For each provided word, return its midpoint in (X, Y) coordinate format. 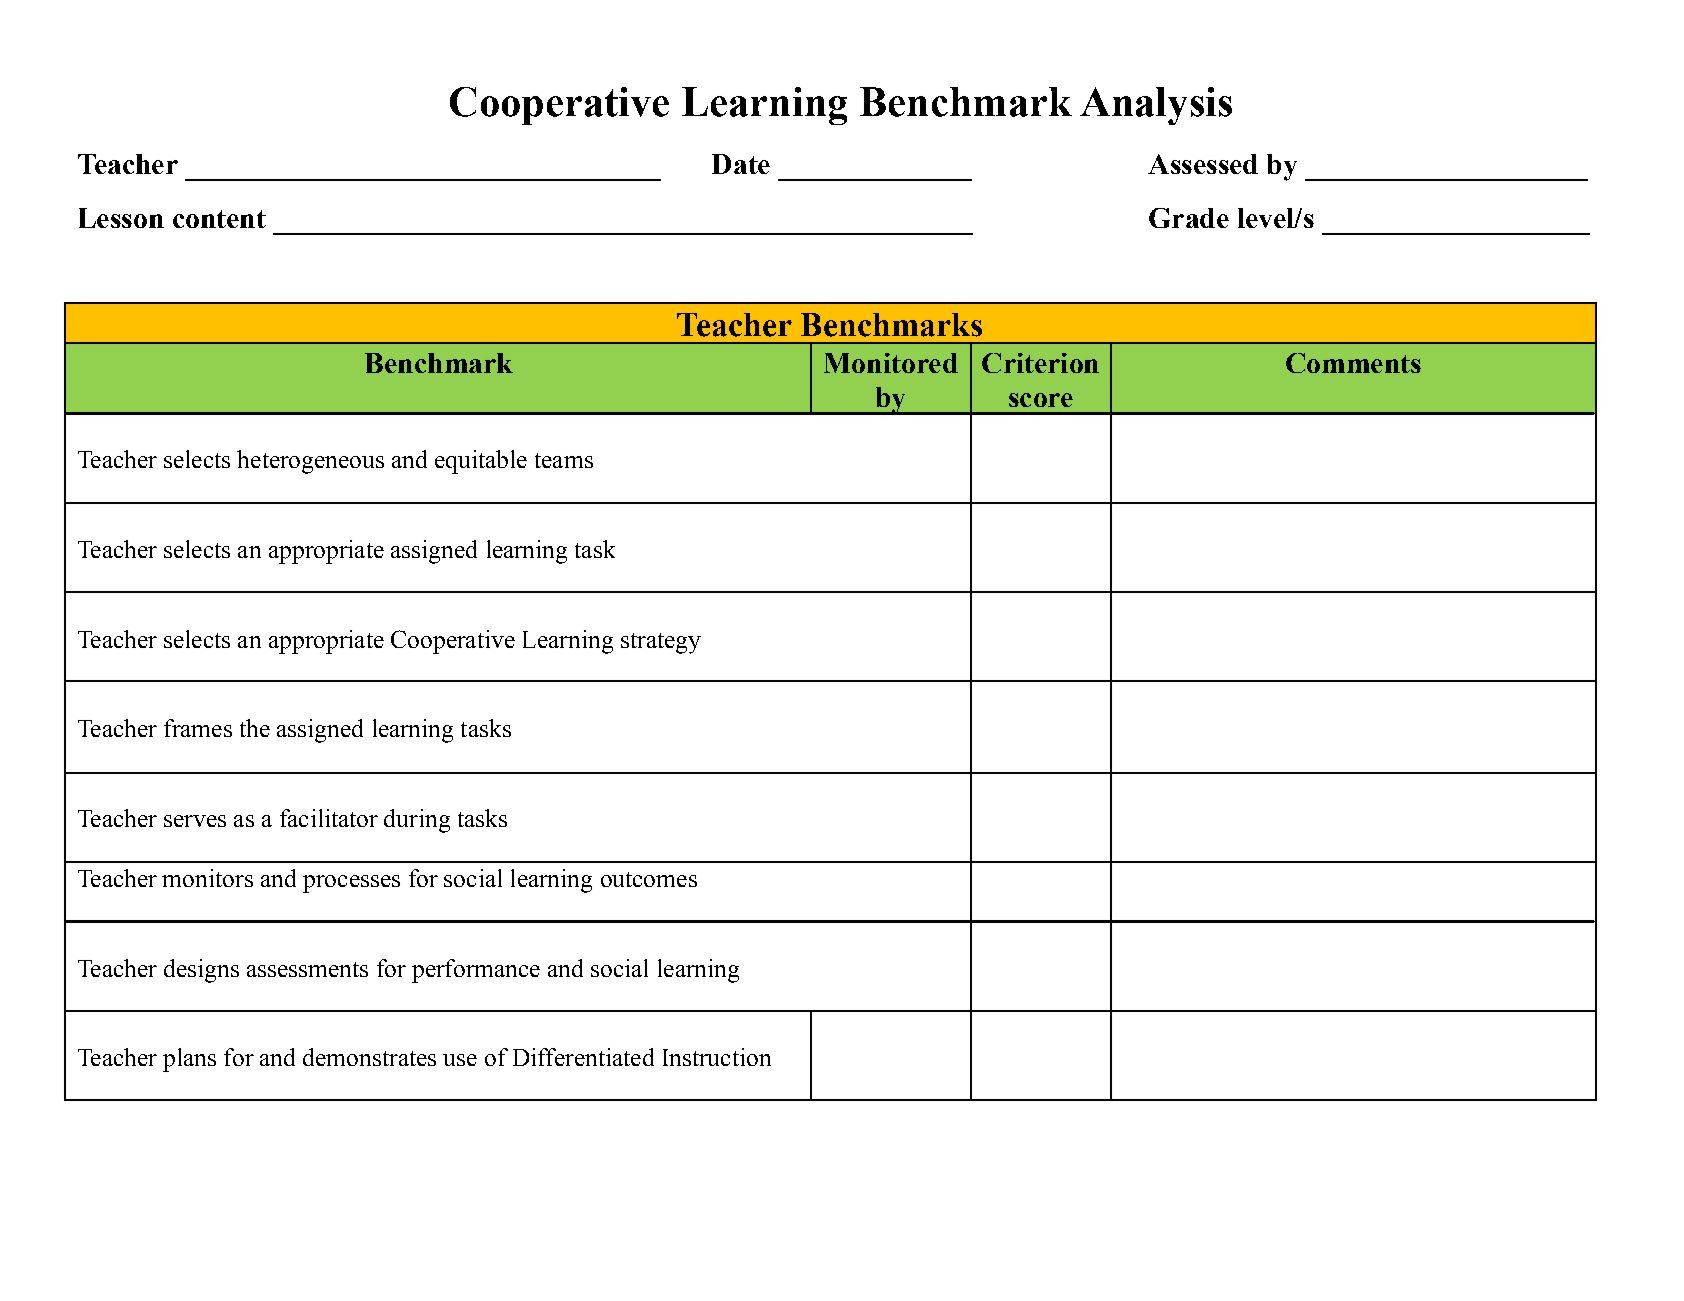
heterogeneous (310, 462)
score (1041, 400)
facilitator (329, 818)
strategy (661, 643)
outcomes (649, 879)
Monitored (891, 363)
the (255, 728)
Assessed (1203, 164)
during (417, 821)
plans (189, 1060)
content (219, 219)
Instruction (717, 1057)
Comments (1353, 363)
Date (741, 164)
